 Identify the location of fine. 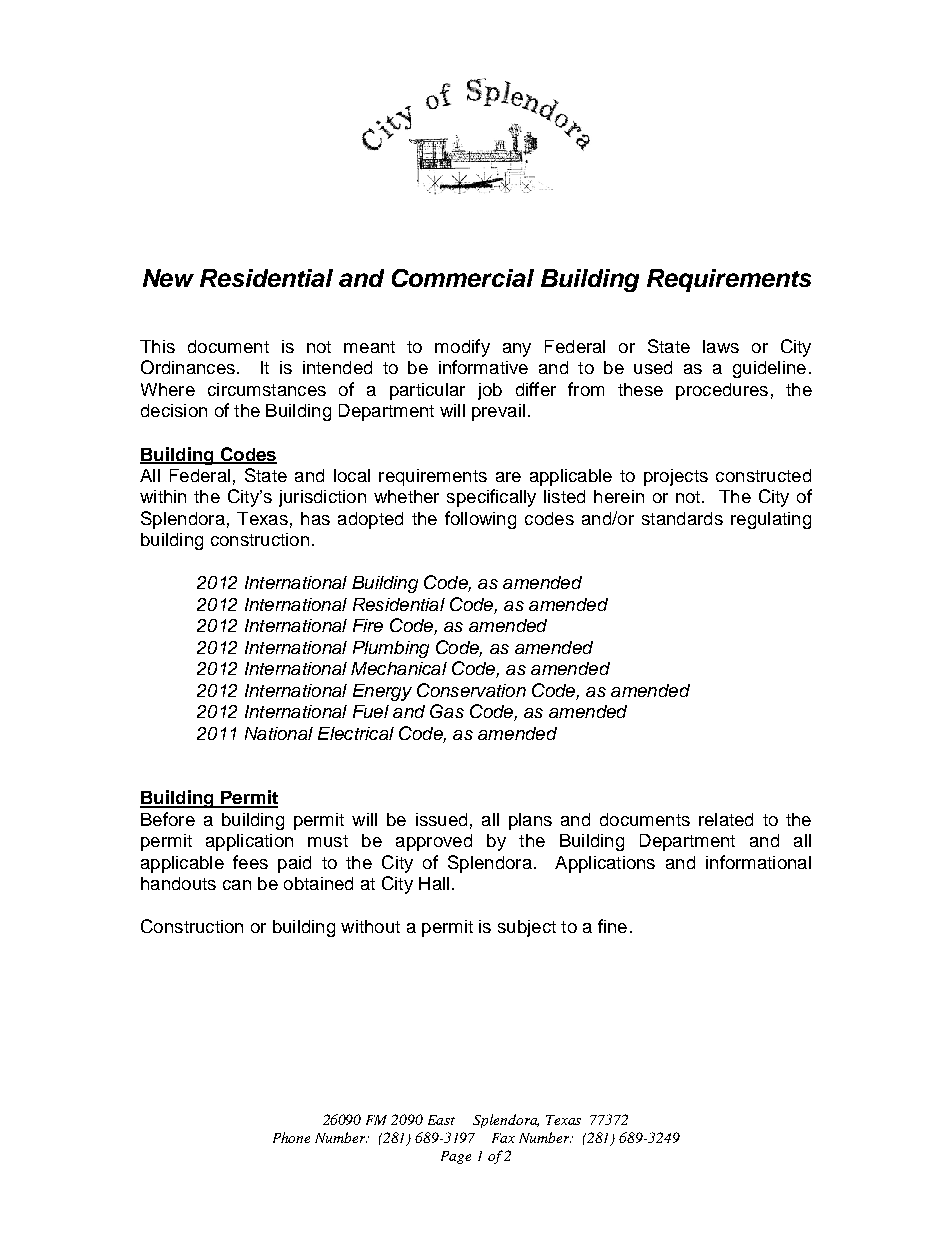
(612, 926).
